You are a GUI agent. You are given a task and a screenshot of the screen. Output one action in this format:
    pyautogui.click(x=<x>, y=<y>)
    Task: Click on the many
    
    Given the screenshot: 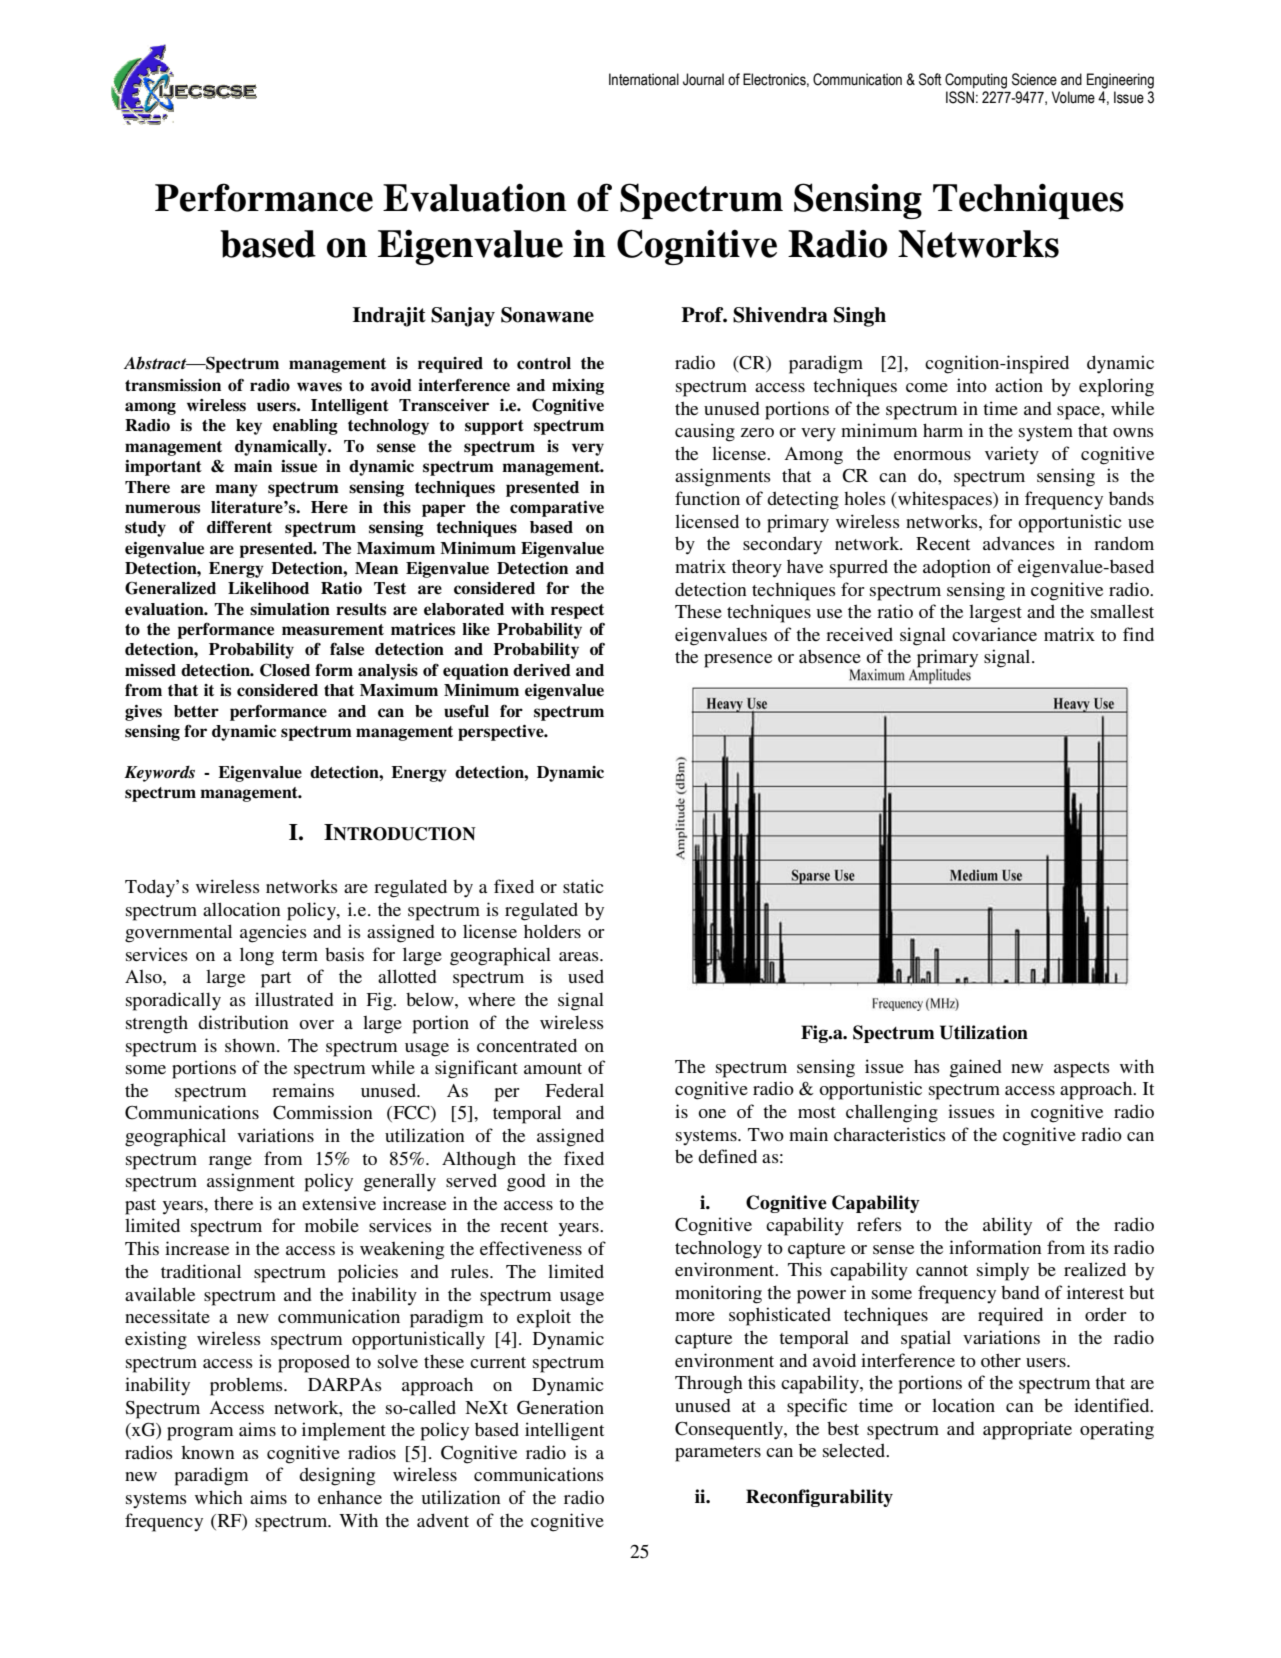 What is the action you would take?
    pyautogui.click(x=236, y=490)
